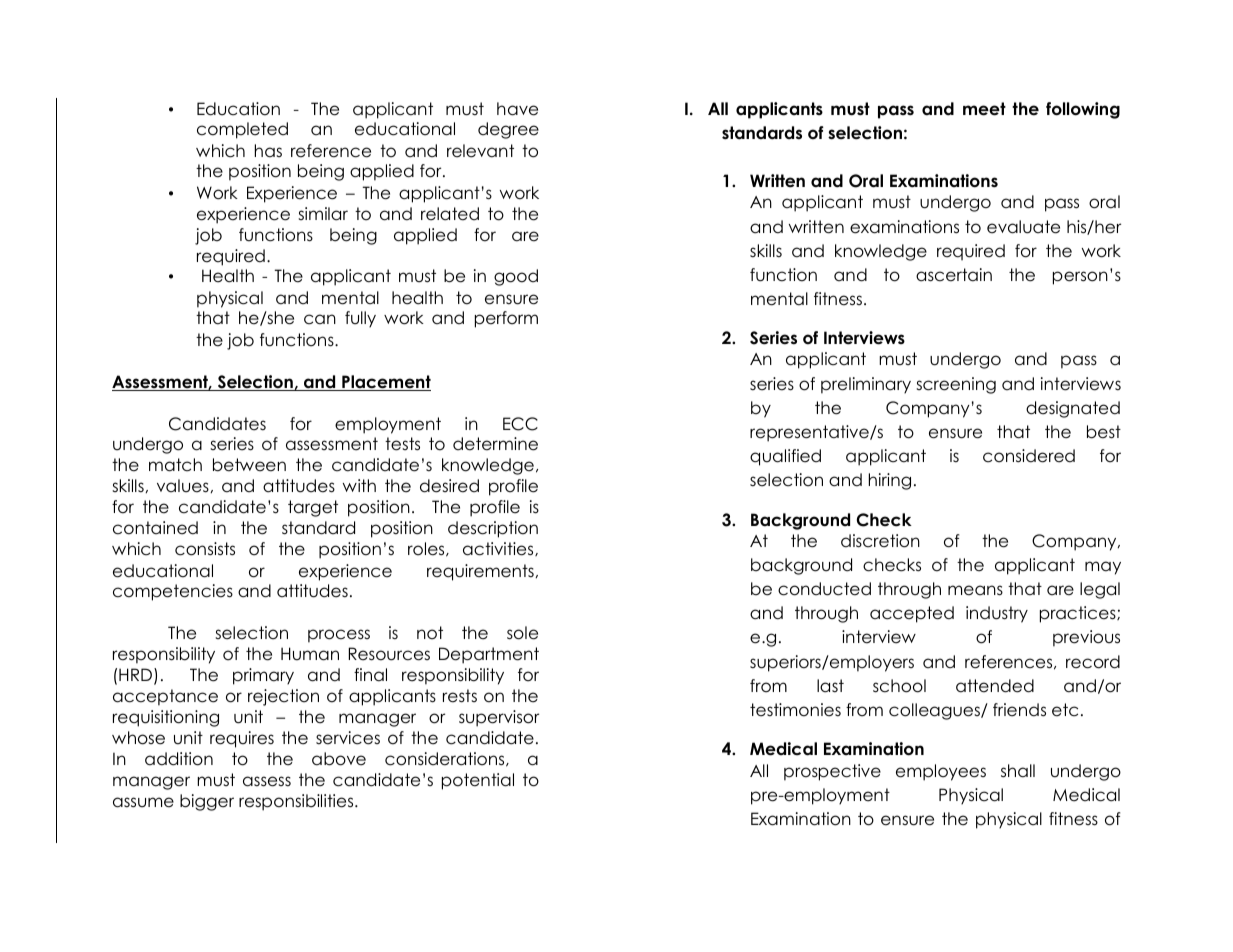 This screenshot has height=952, width=1233. I want to click on degree, so click(508, 130).
